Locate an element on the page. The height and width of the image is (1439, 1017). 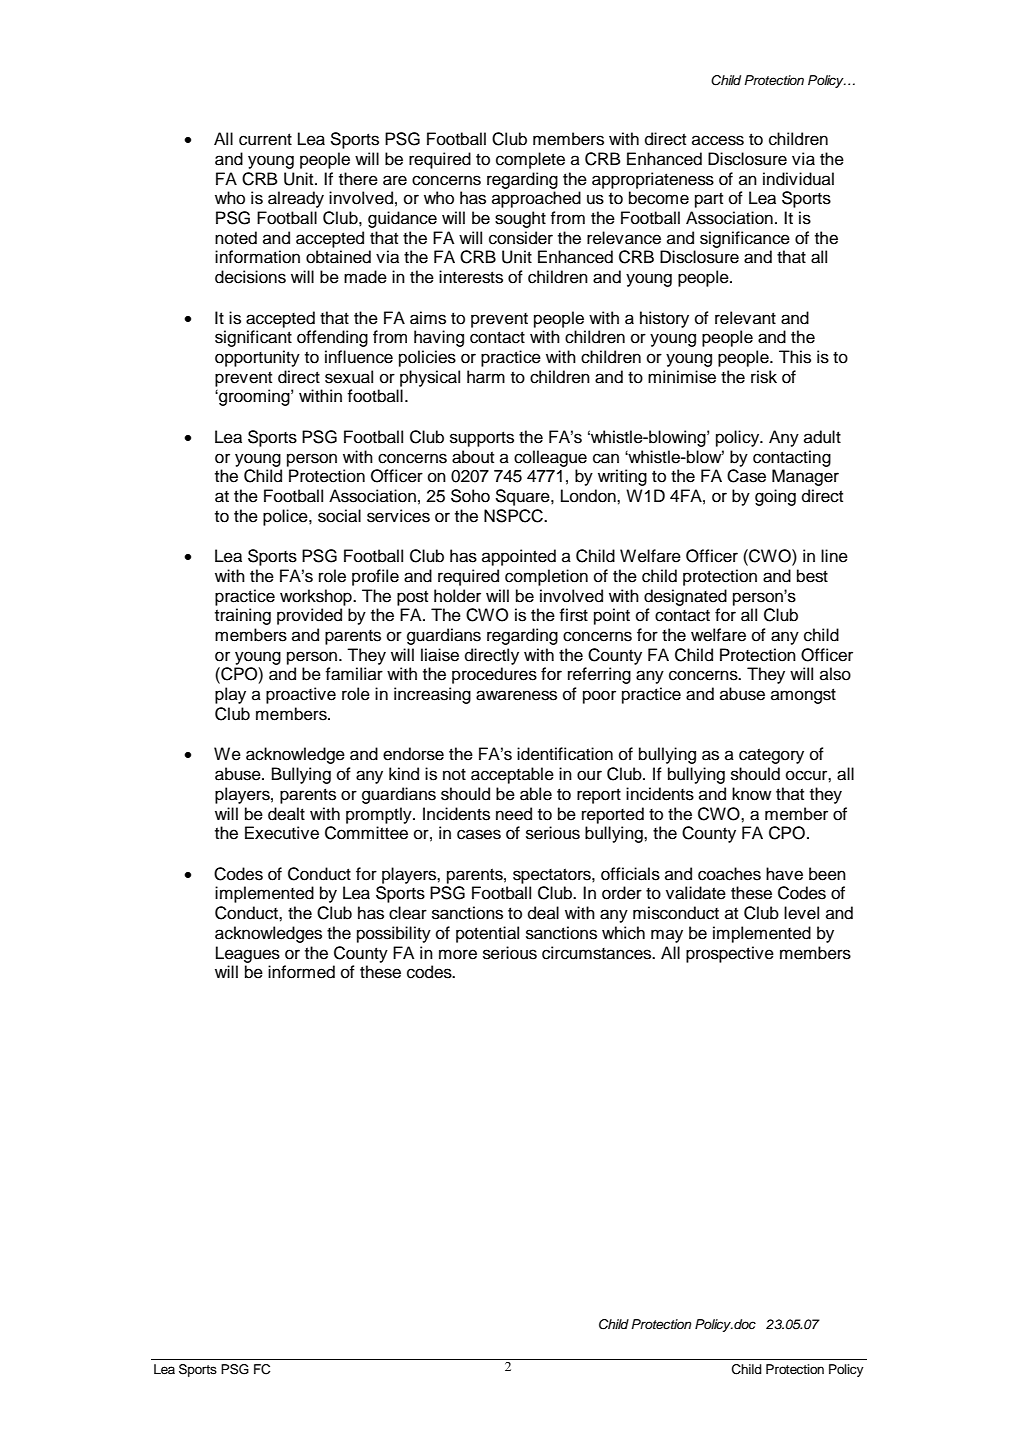
complete is located at coordinates (530, 160).
